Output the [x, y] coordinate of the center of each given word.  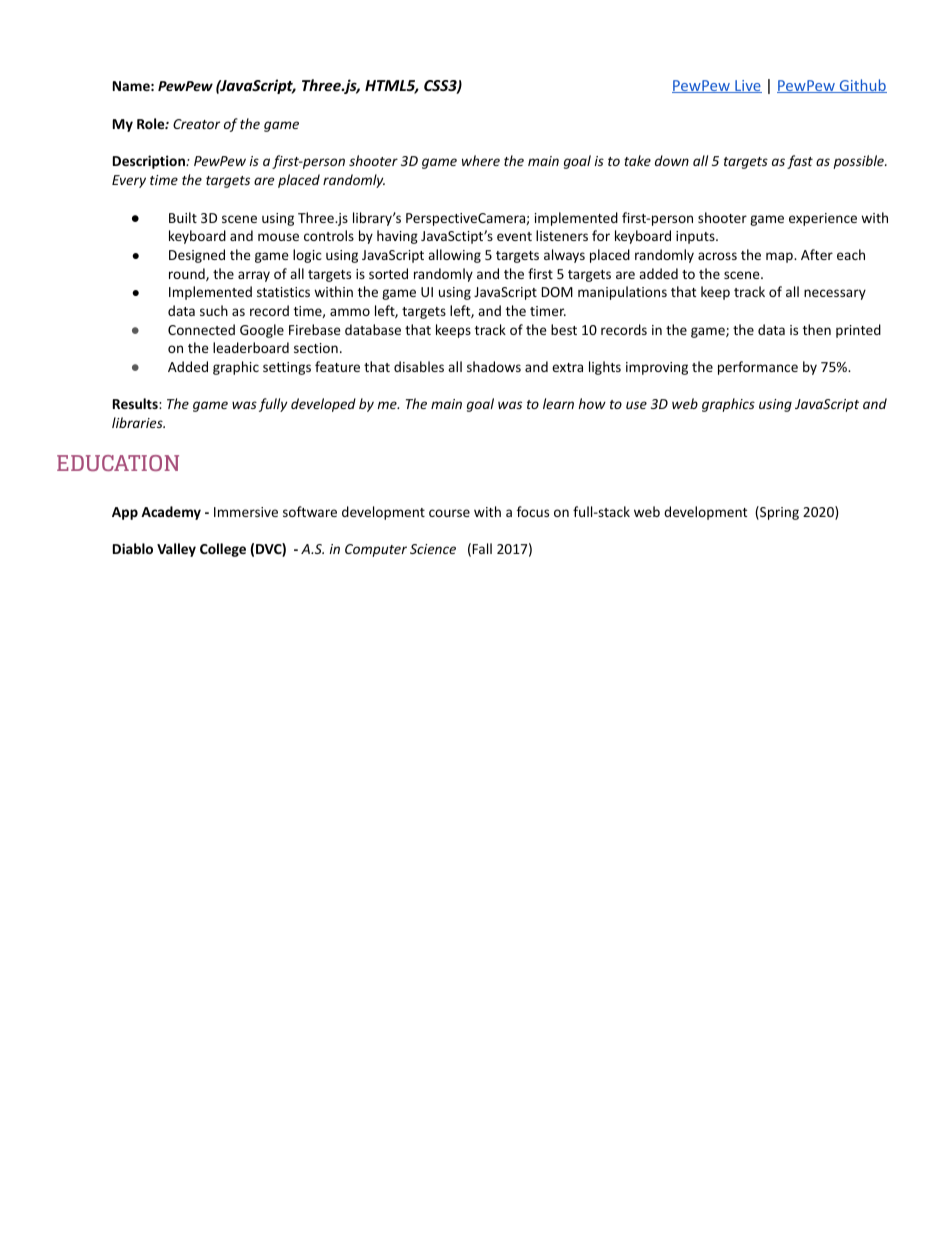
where [481, 160]
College [223, 550]
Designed [197, 256]
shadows [494, 366]
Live [747, 86]
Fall [482, 548]
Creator [196, 124]
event [514, 236]
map [780, 257]
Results [136, 403]
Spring [778, 513]
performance [758, 368]
